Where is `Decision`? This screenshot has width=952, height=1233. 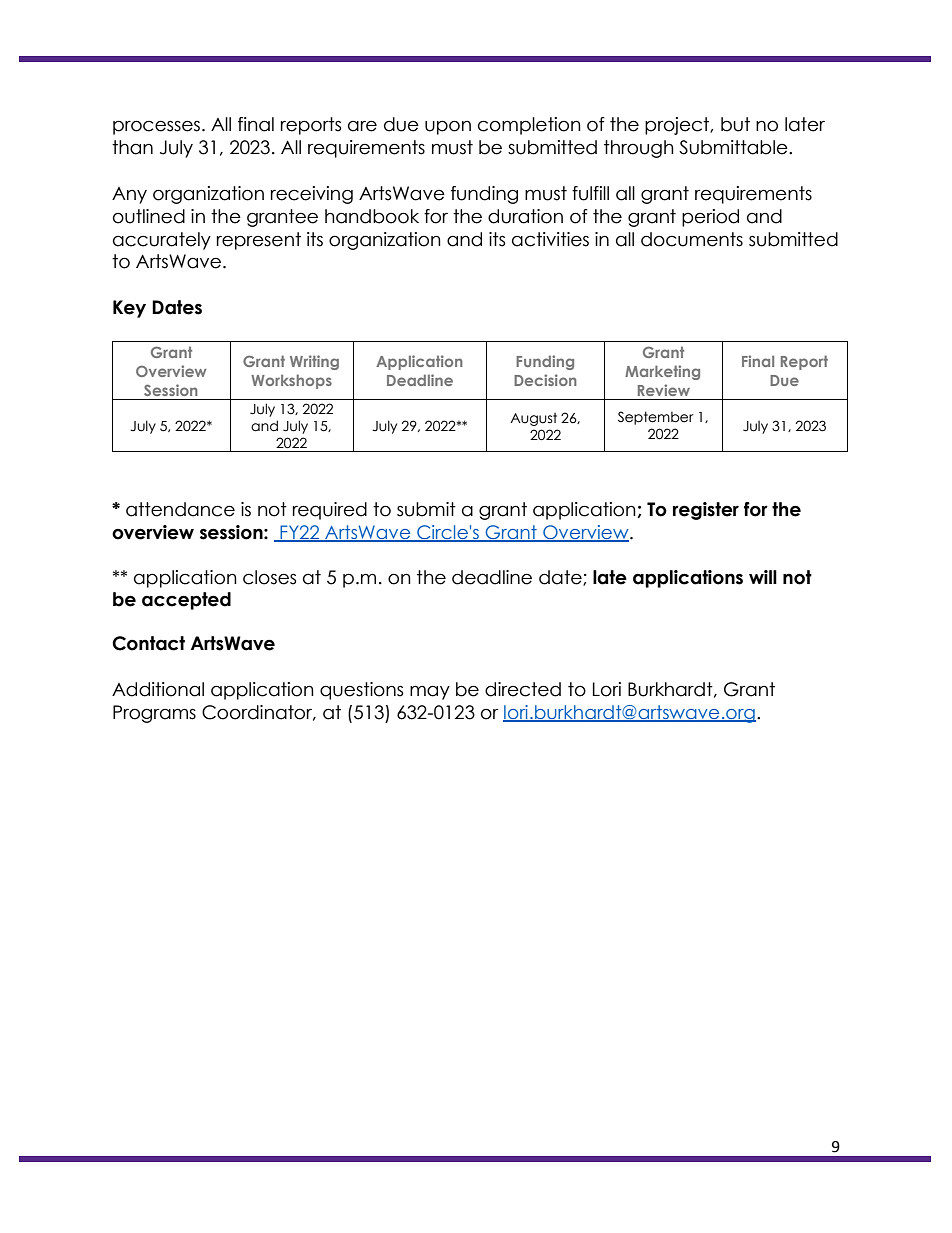
Decision is located at coordinates (545, 380).
